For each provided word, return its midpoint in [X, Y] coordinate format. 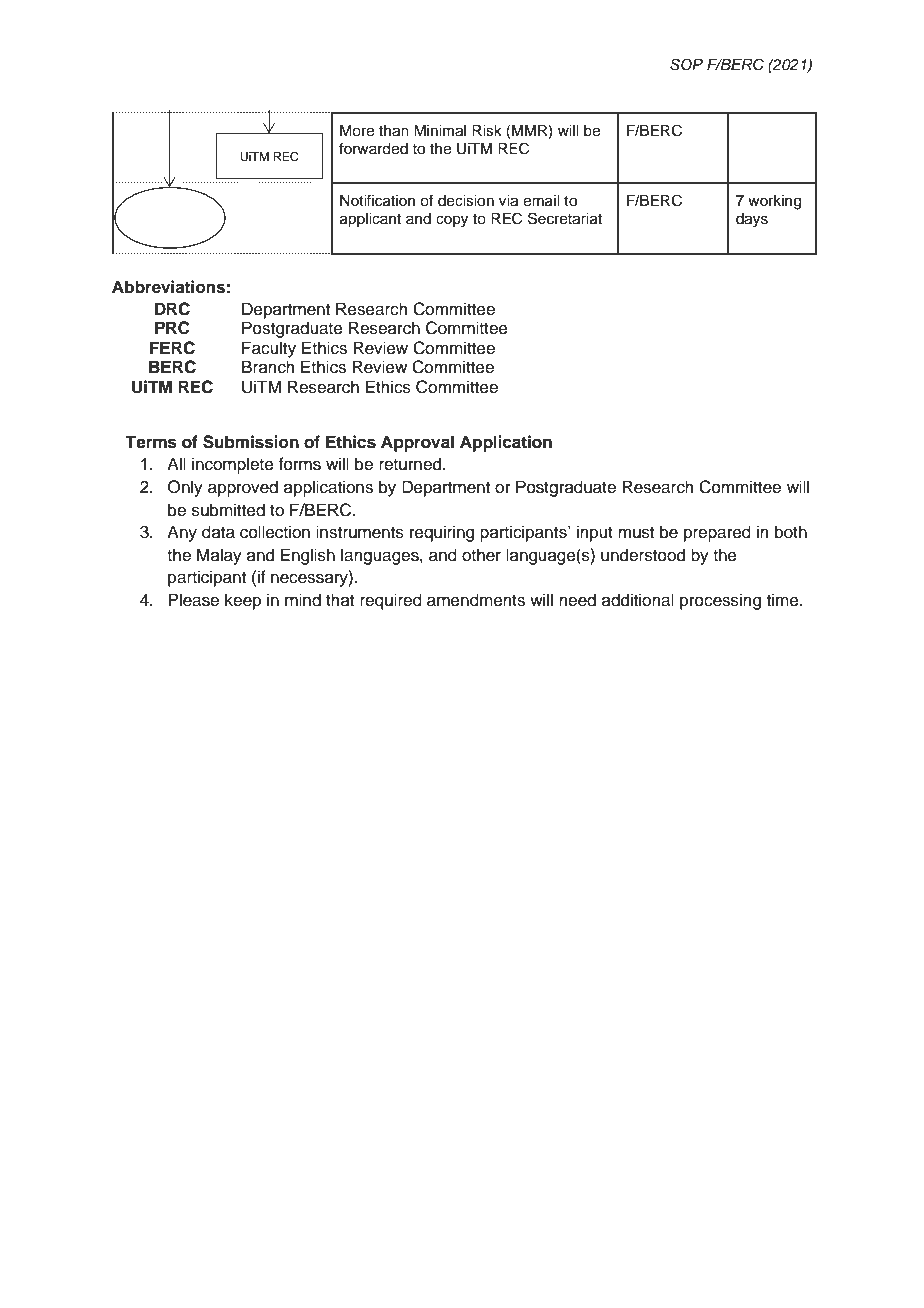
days [752, 220]
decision [466, 201]
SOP [686, 64]
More [357, 131]
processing [720, 601]
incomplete [233, 465]
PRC [172, 328]
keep [243, 601]
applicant [370, 220]
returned [411, 464]
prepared [717, 533]
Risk [487, 131]
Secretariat [565, 218]
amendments [476, 600]
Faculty [269, 349]
